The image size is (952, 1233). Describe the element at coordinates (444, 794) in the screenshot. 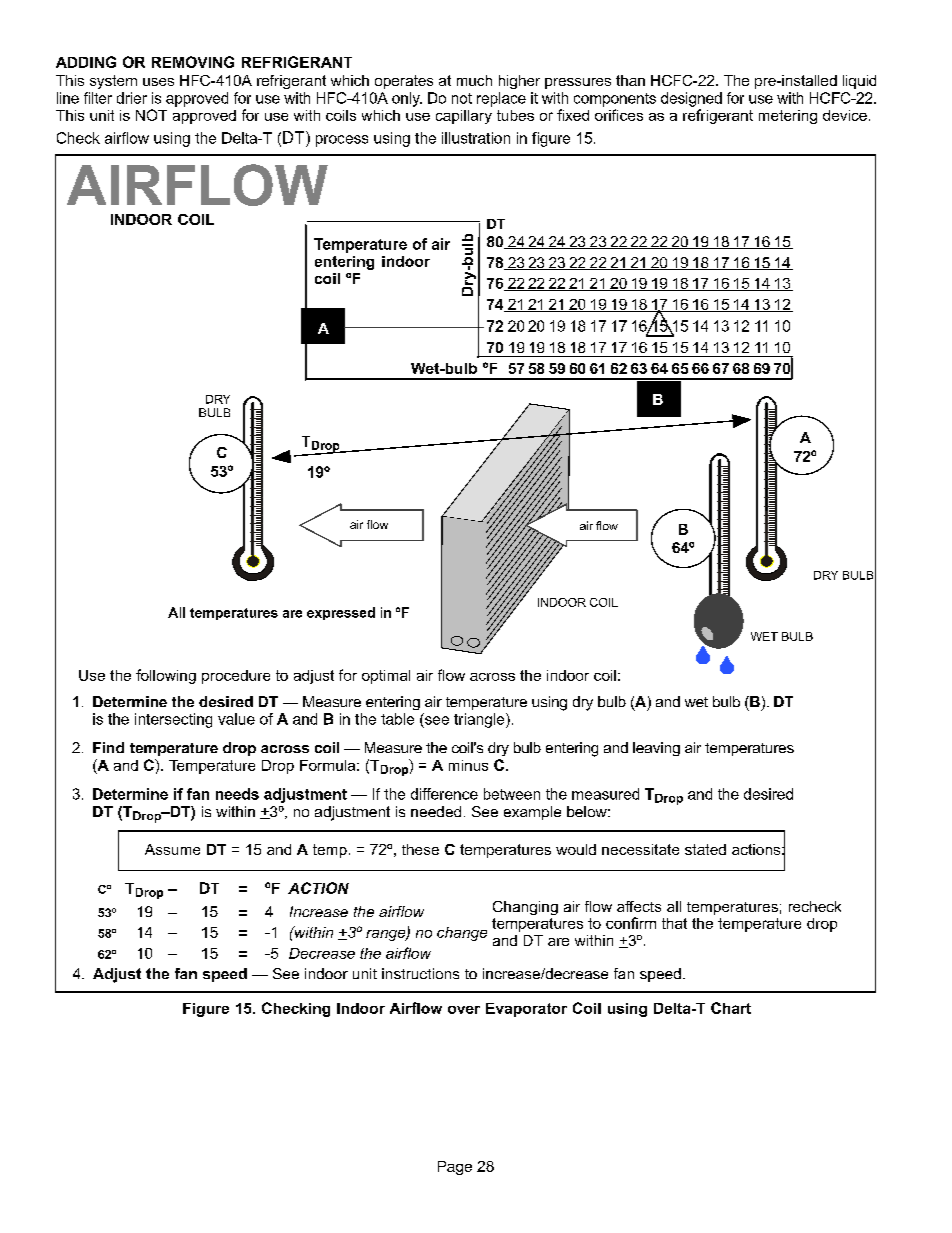

I see `difference` at that location.
